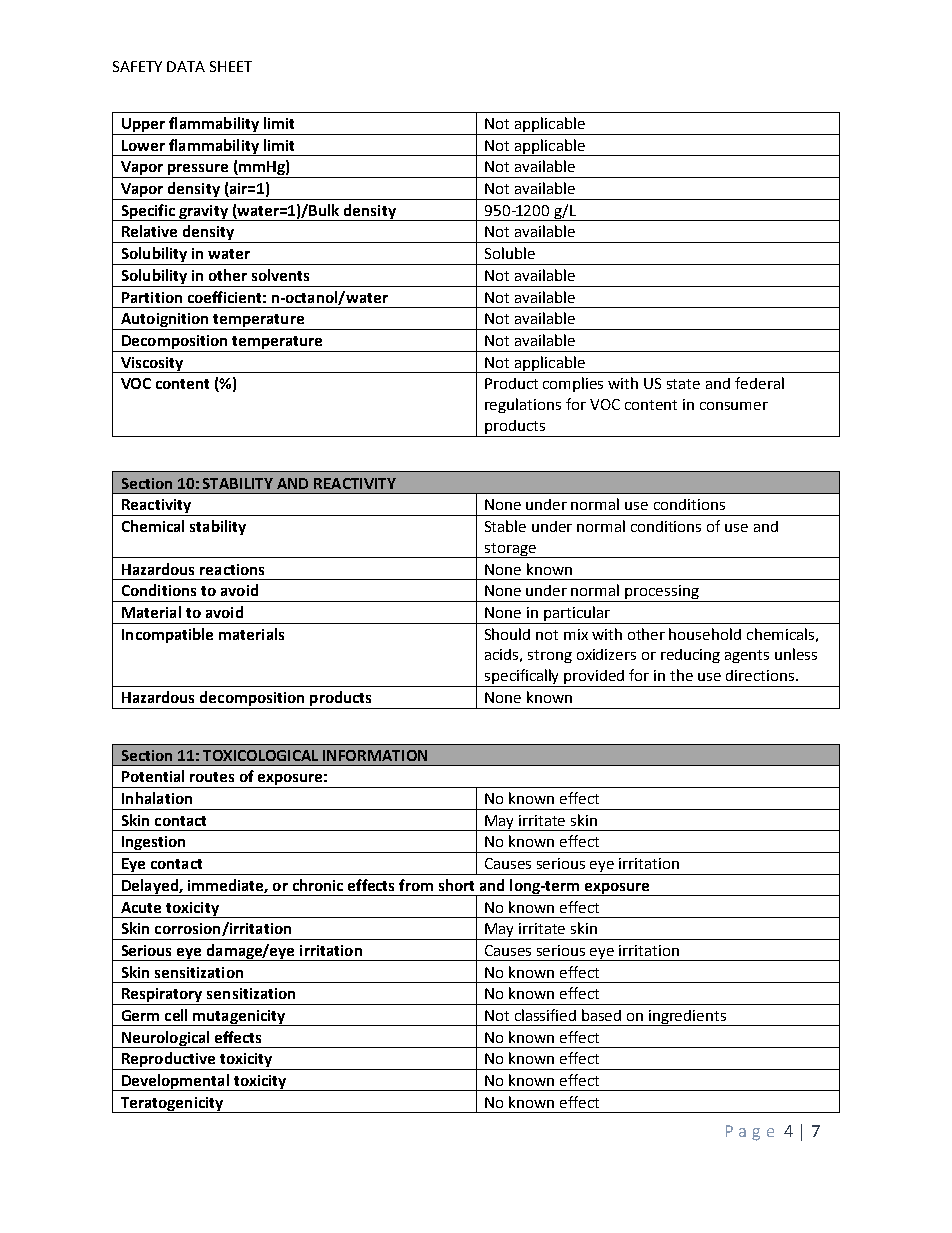  I want to click on INFORMATION, so click(375, 755).
